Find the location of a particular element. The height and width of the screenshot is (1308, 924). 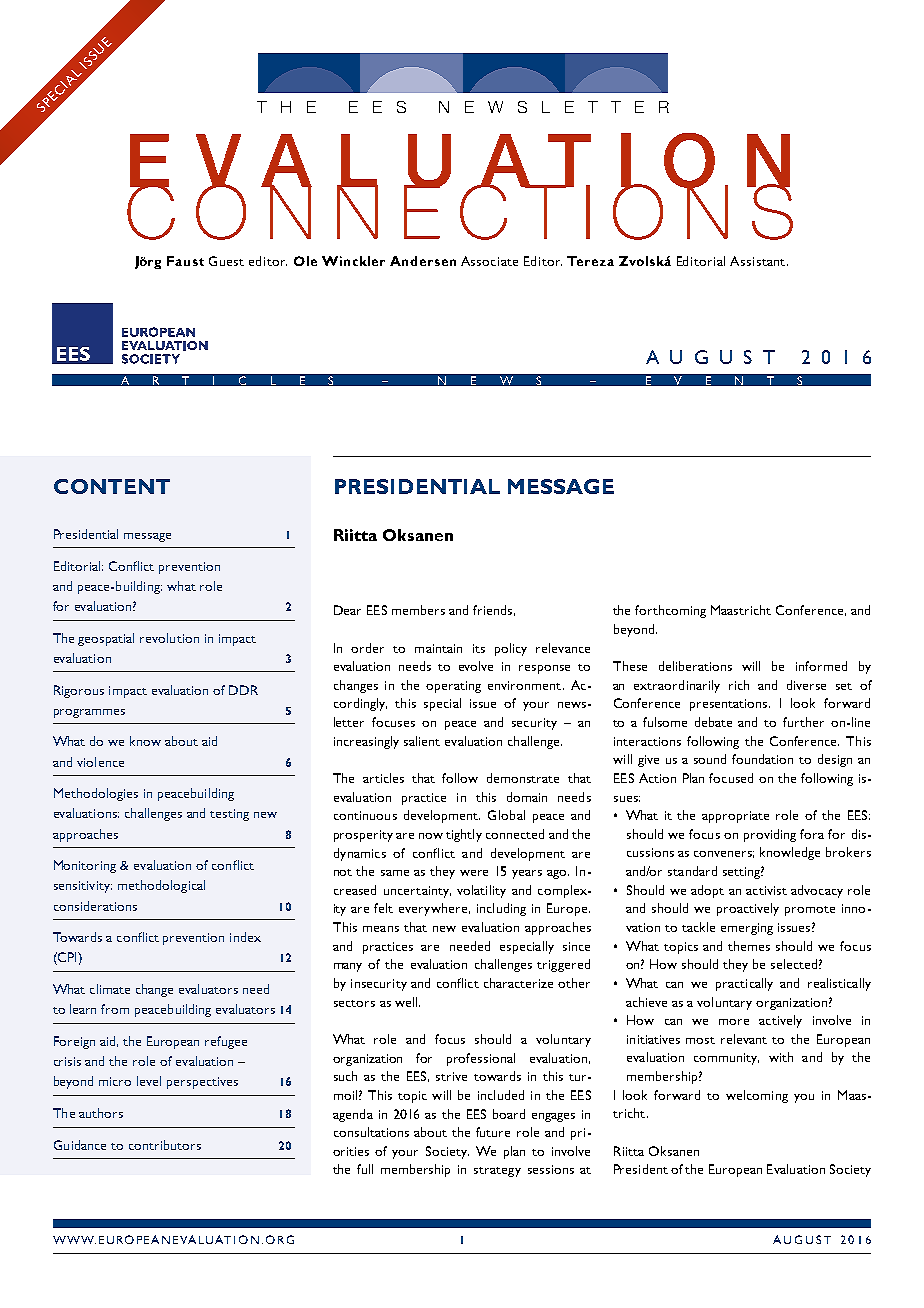

Associate is located at coordinates (489, 261).
